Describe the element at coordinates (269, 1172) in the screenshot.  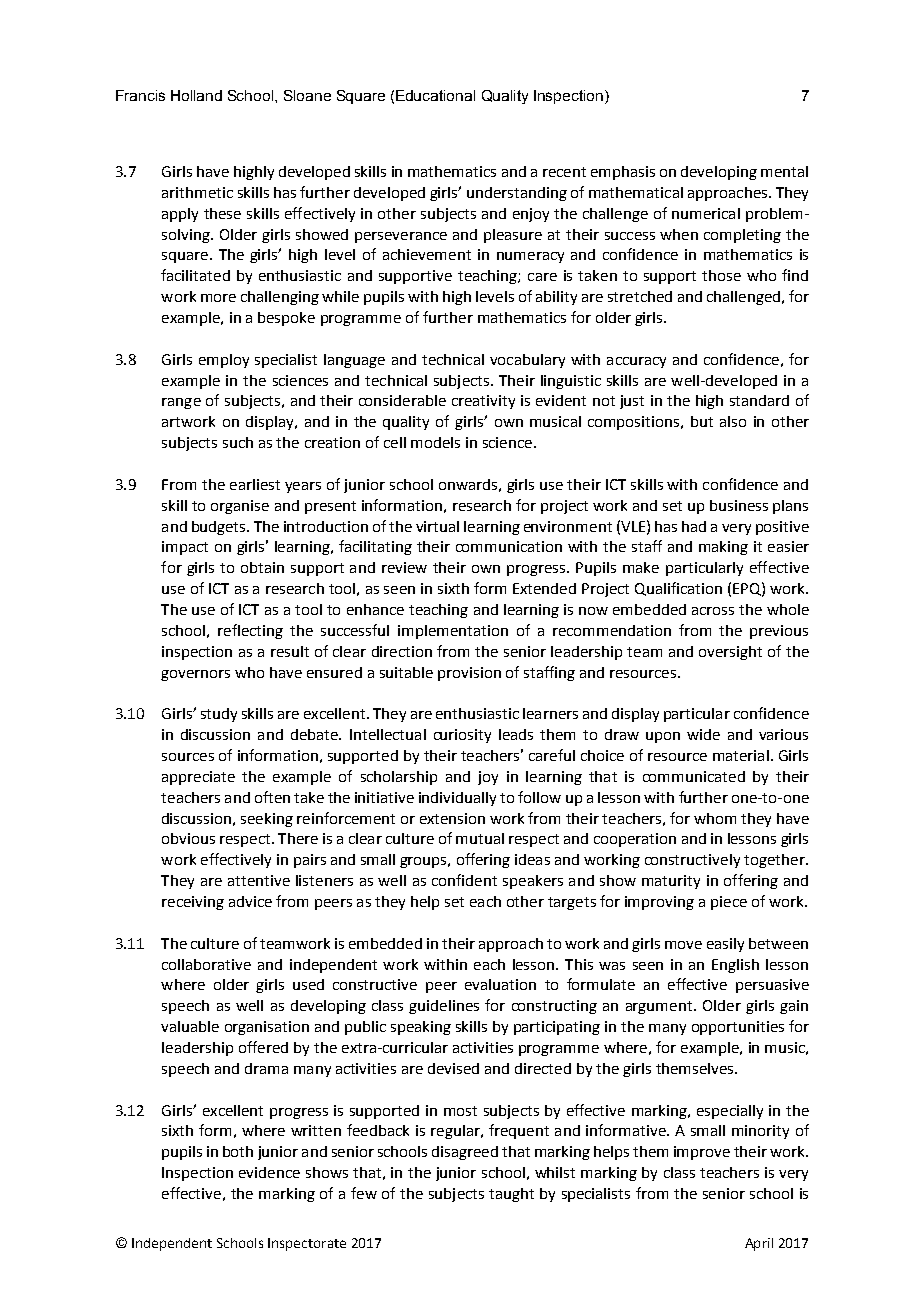
I see `evidence` at that location.
